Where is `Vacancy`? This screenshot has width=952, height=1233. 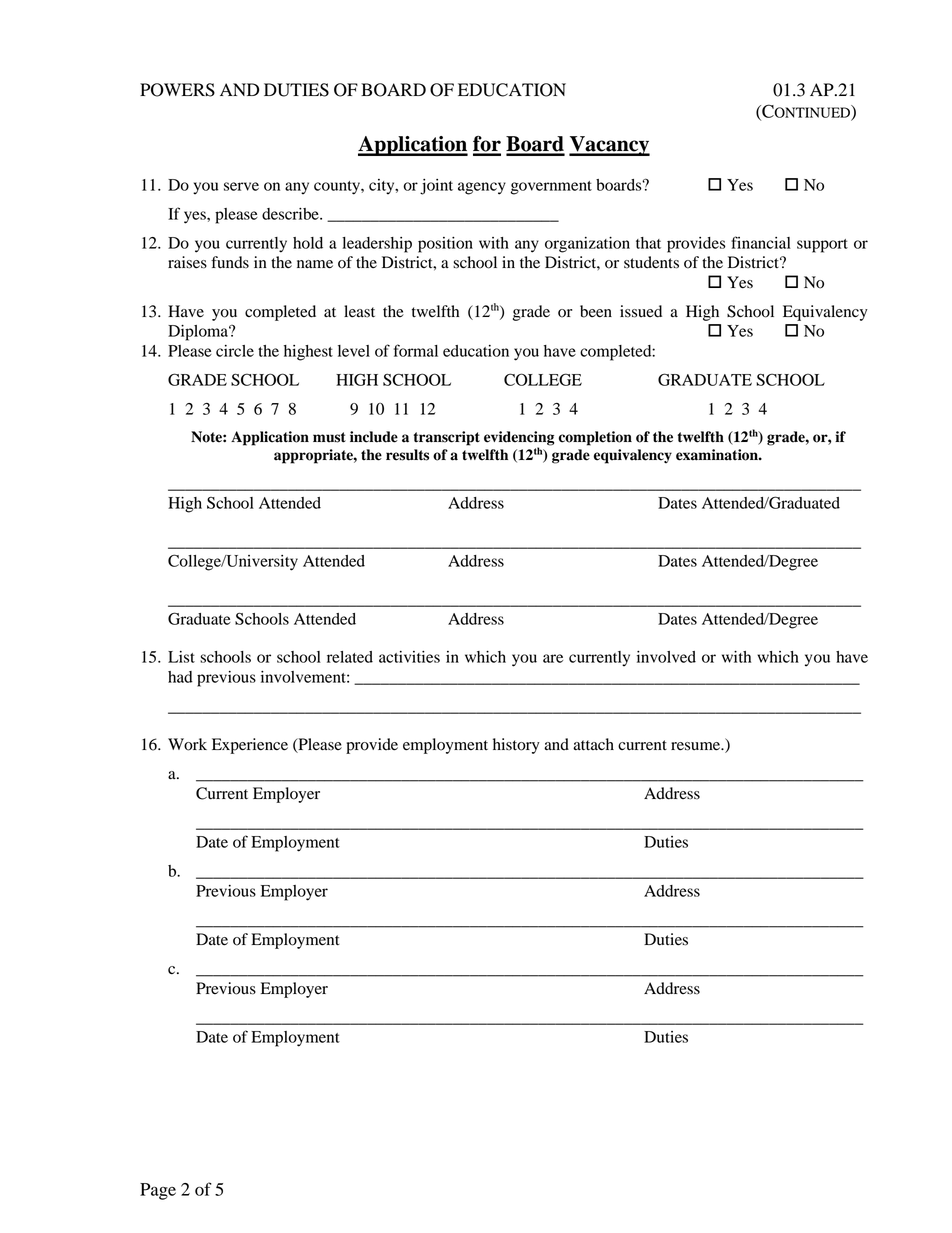 Vacancy is located at coordinates (609, 146).
